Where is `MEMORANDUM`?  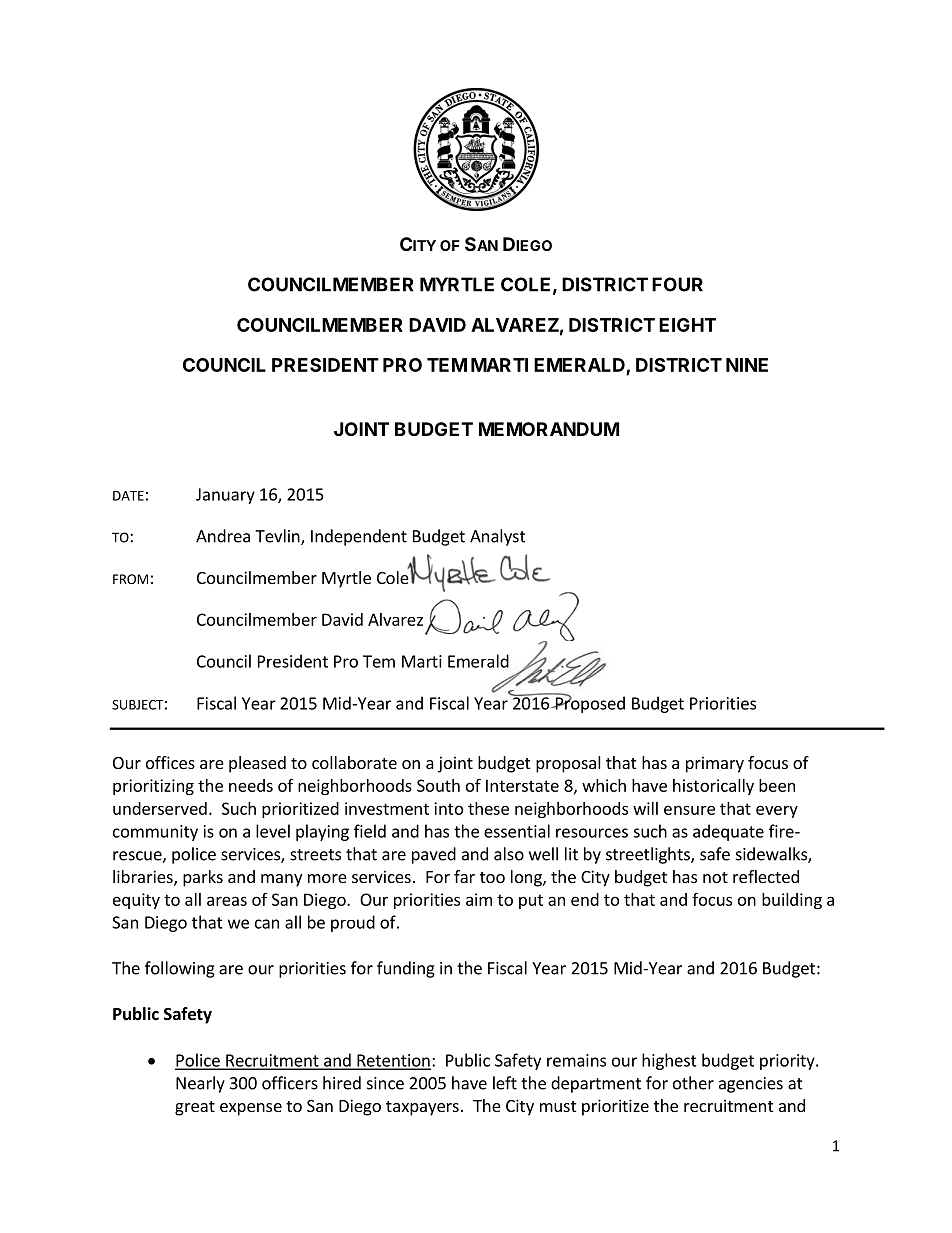 MEMORANDUM is located at coordinates (549, 429).
